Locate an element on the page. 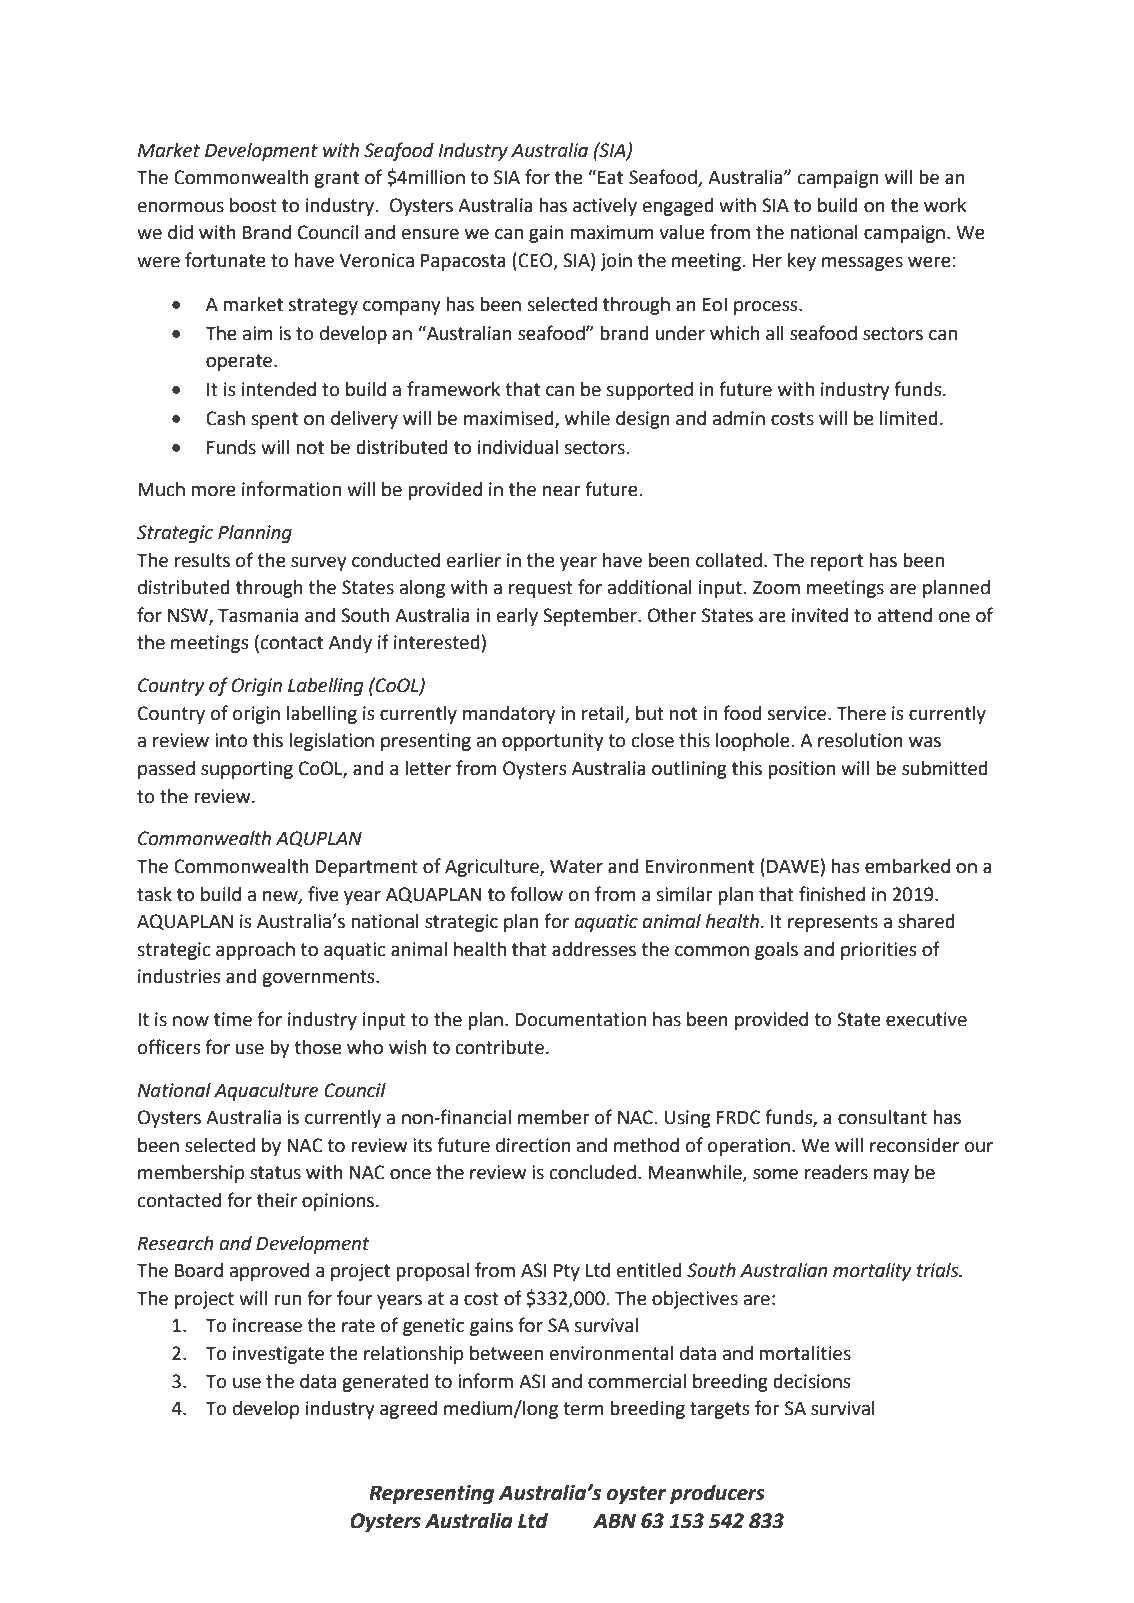 The width and height of the image is (1134, 1603). embarked is located at coordinates (907, 866).
